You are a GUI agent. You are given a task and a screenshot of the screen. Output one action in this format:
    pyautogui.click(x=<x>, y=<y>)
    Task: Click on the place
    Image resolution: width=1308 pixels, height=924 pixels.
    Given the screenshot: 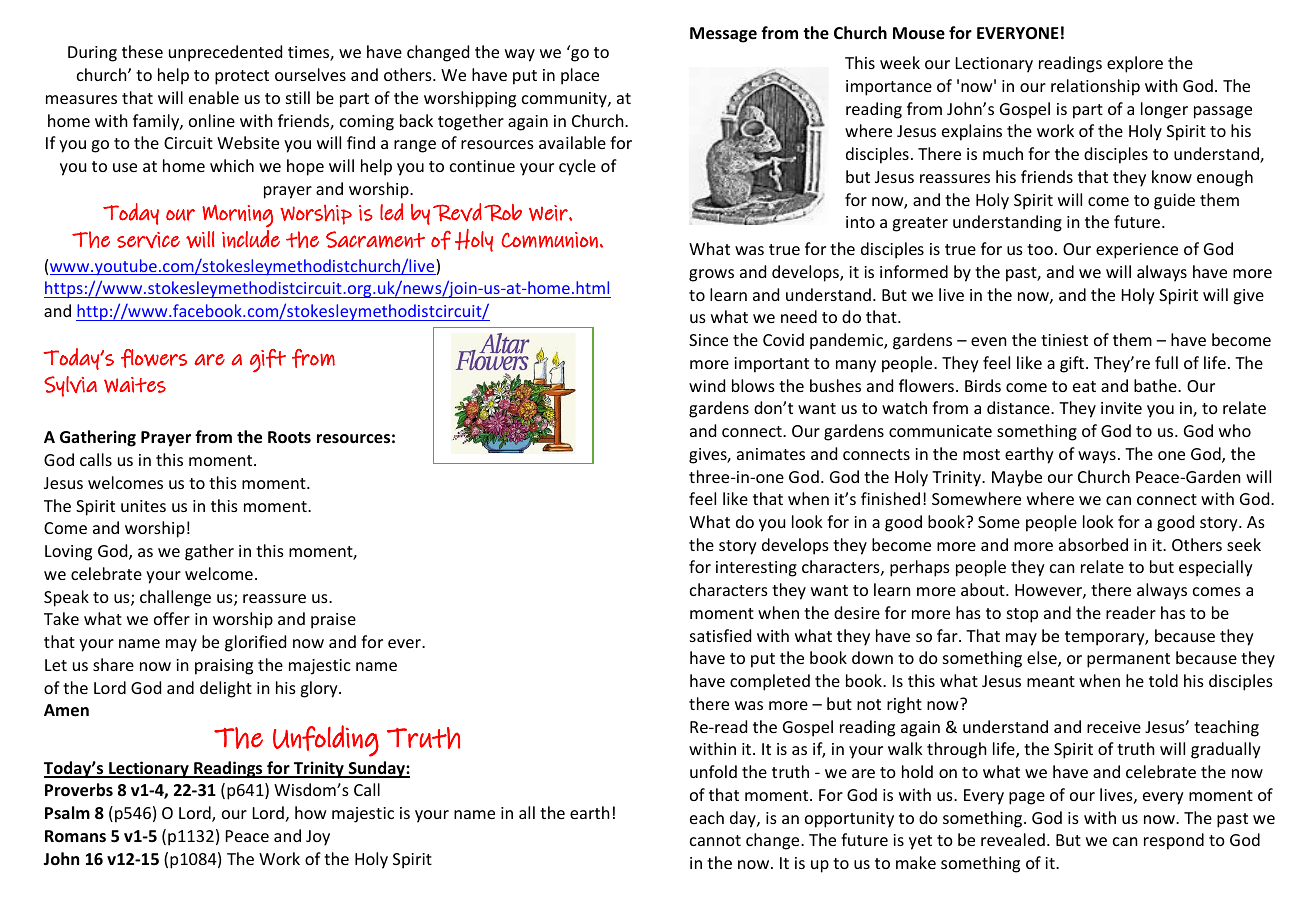 What is the action you would take?
    pyautogui.click(x=580, y=76)
